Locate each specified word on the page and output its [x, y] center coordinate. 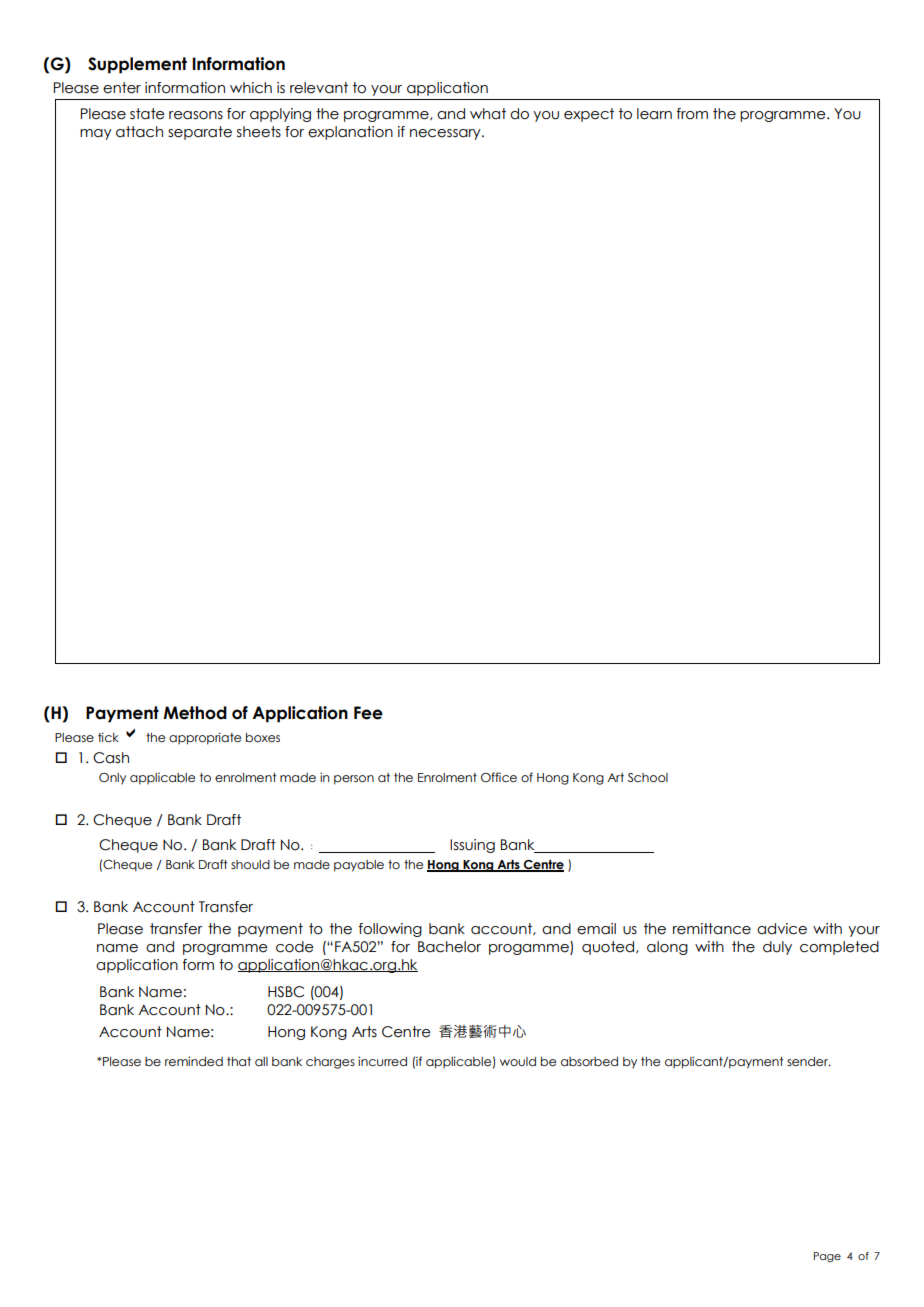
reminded [194, 1061]
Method [195, 713]
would [518, 1061]
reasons [196, 115]
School [648, 777]
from [692, 114]
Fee [368, 713]
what [488, 114]
